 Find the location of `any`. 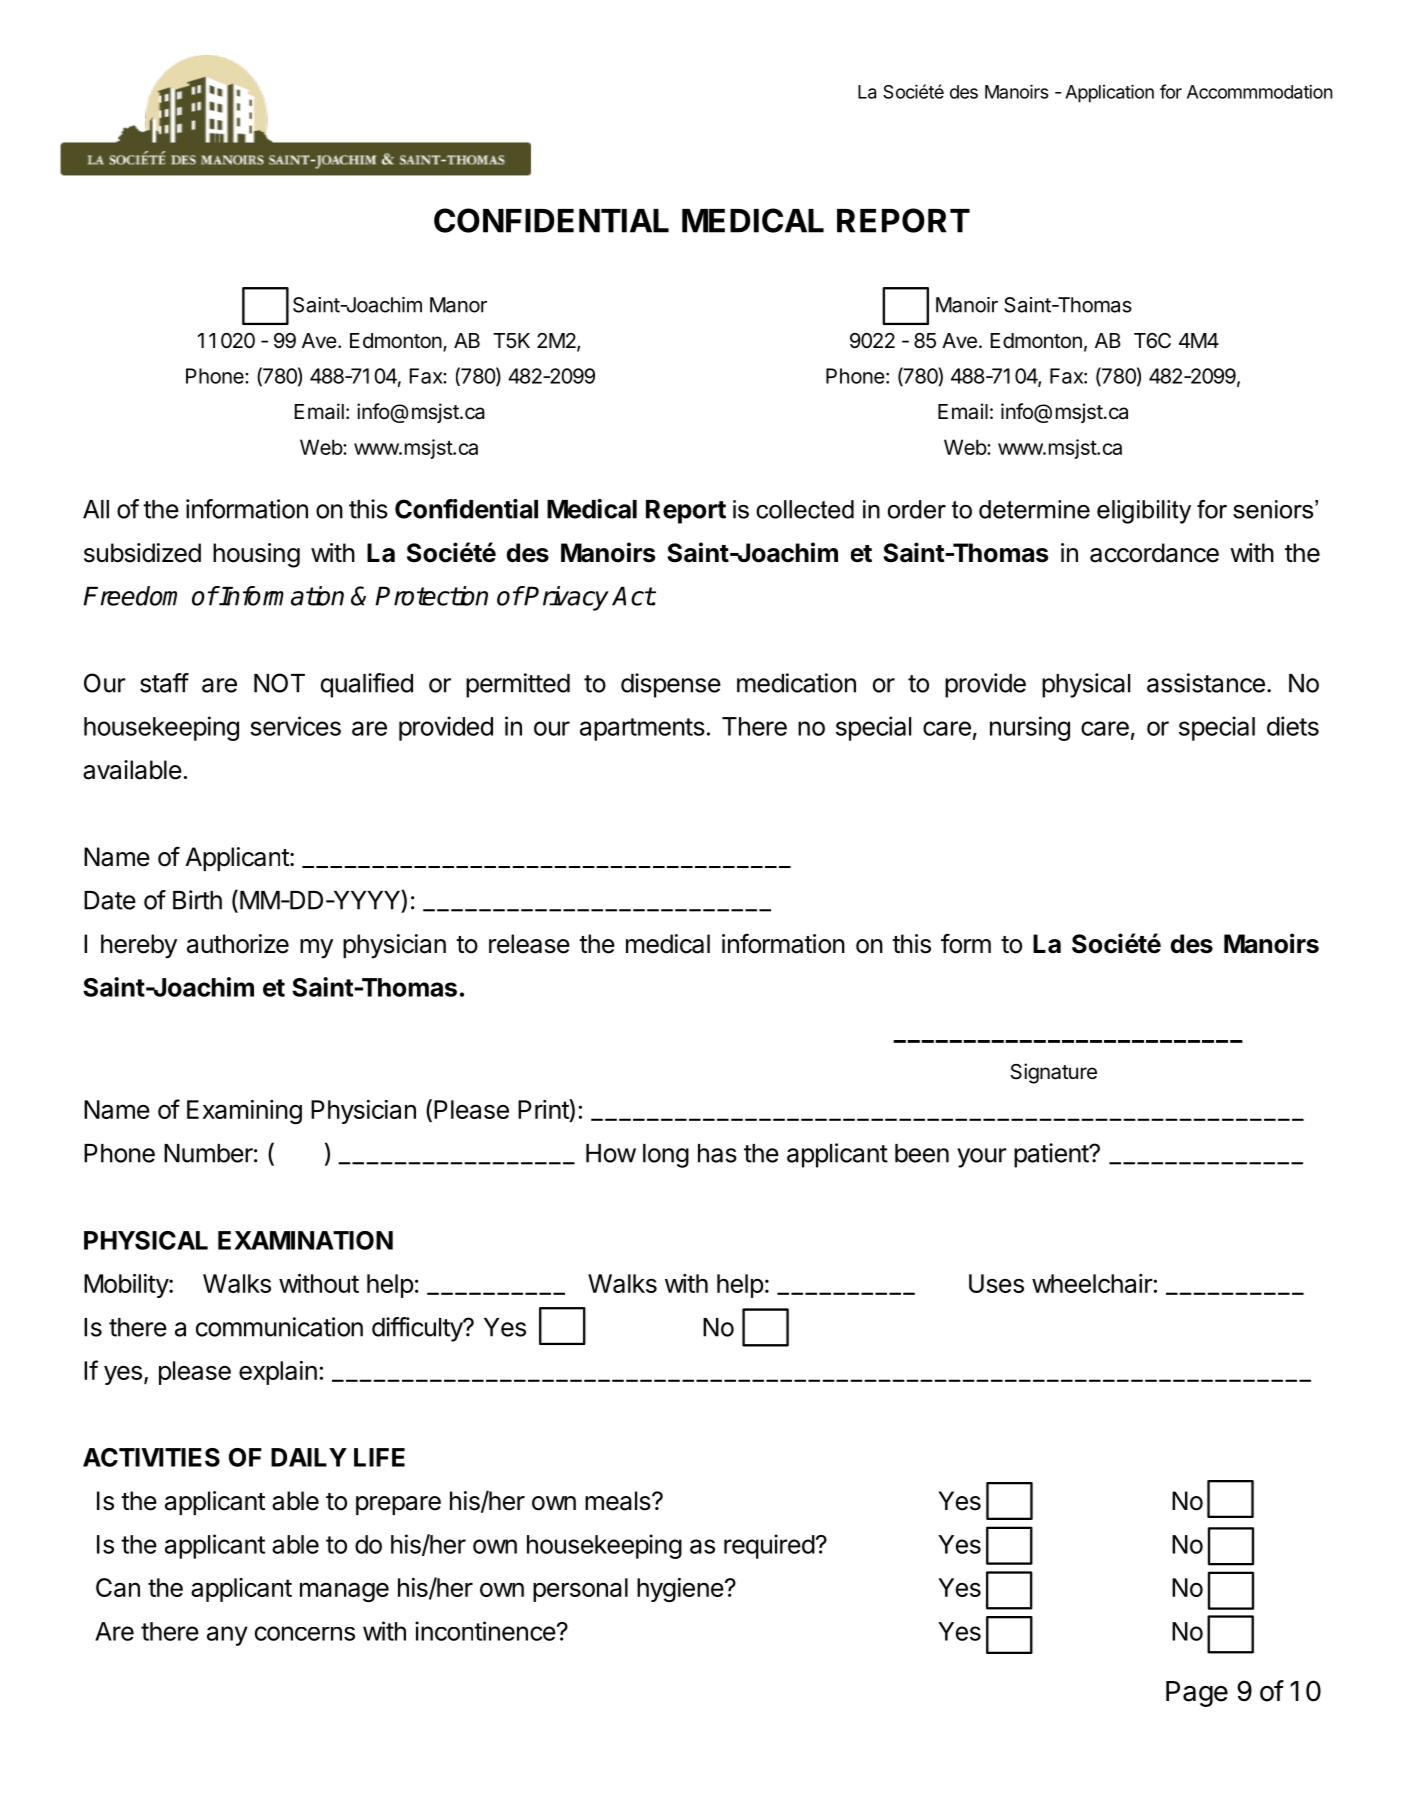

any is located at coordinates (227, 1636).
